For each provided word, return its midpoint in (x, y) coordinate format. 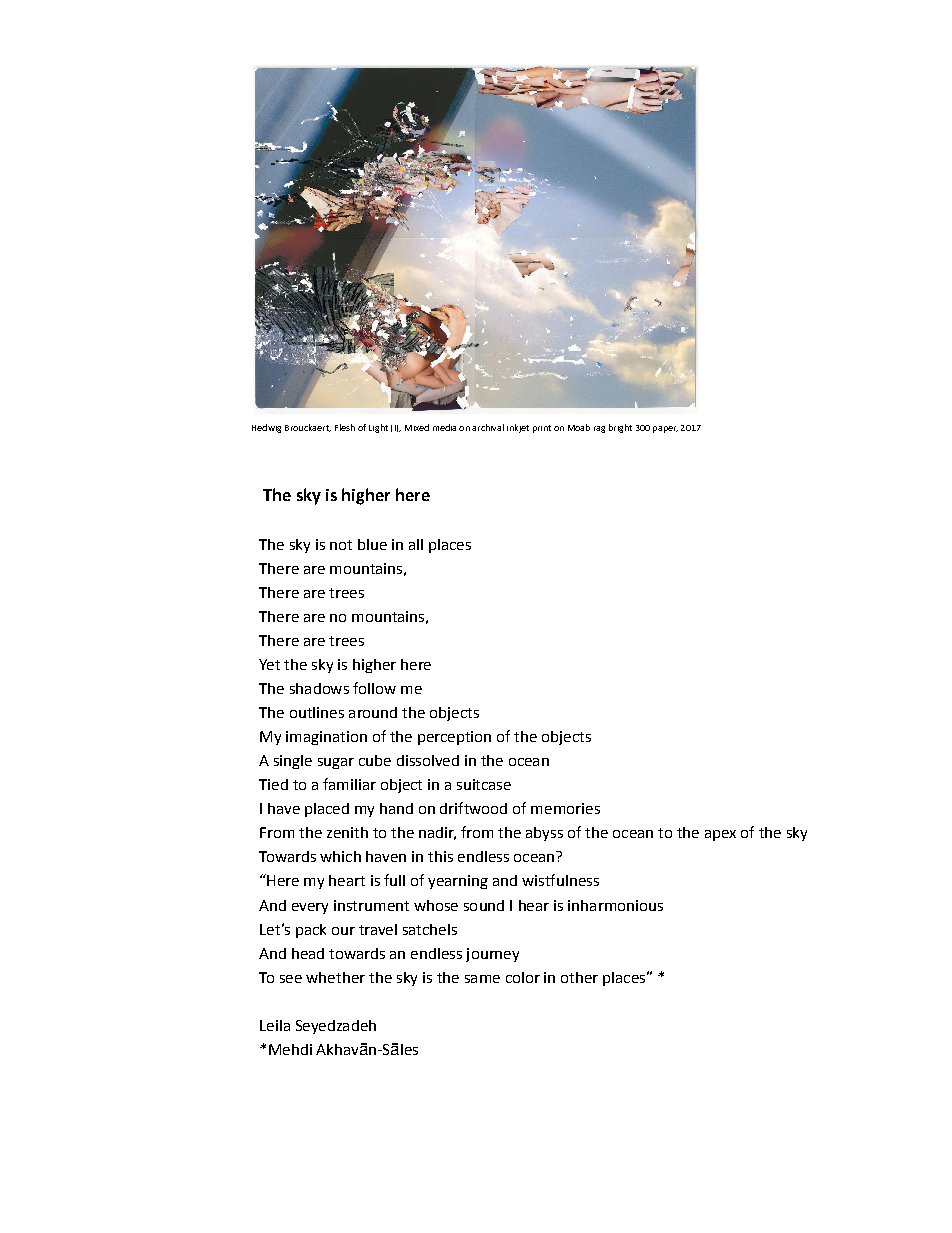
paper (665, 429)
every (310, 908)
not (341, 545)
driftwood (473, 808)
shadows (319, 688)
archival (488, 427)
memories (565, 808)
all (416, 544)
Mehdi (290, 1049)
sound (484, 905)
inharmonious (615, 905)
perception (454, 738)
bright (620, 428)
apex (720, 835)
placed (327, 810)
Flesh (345, 427)
